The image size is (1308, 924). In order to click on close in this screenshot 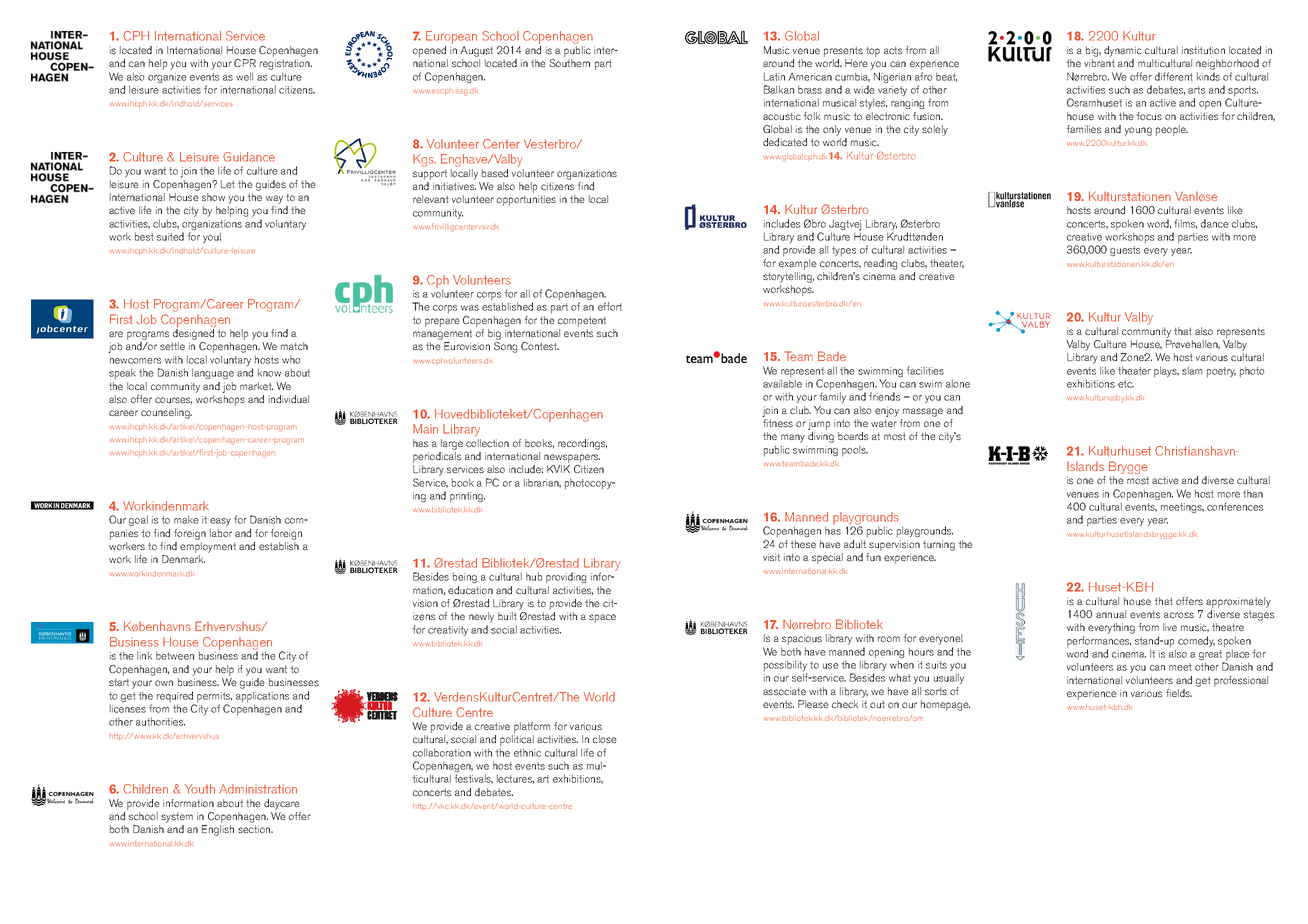, I will do `click(605, 739)`.
